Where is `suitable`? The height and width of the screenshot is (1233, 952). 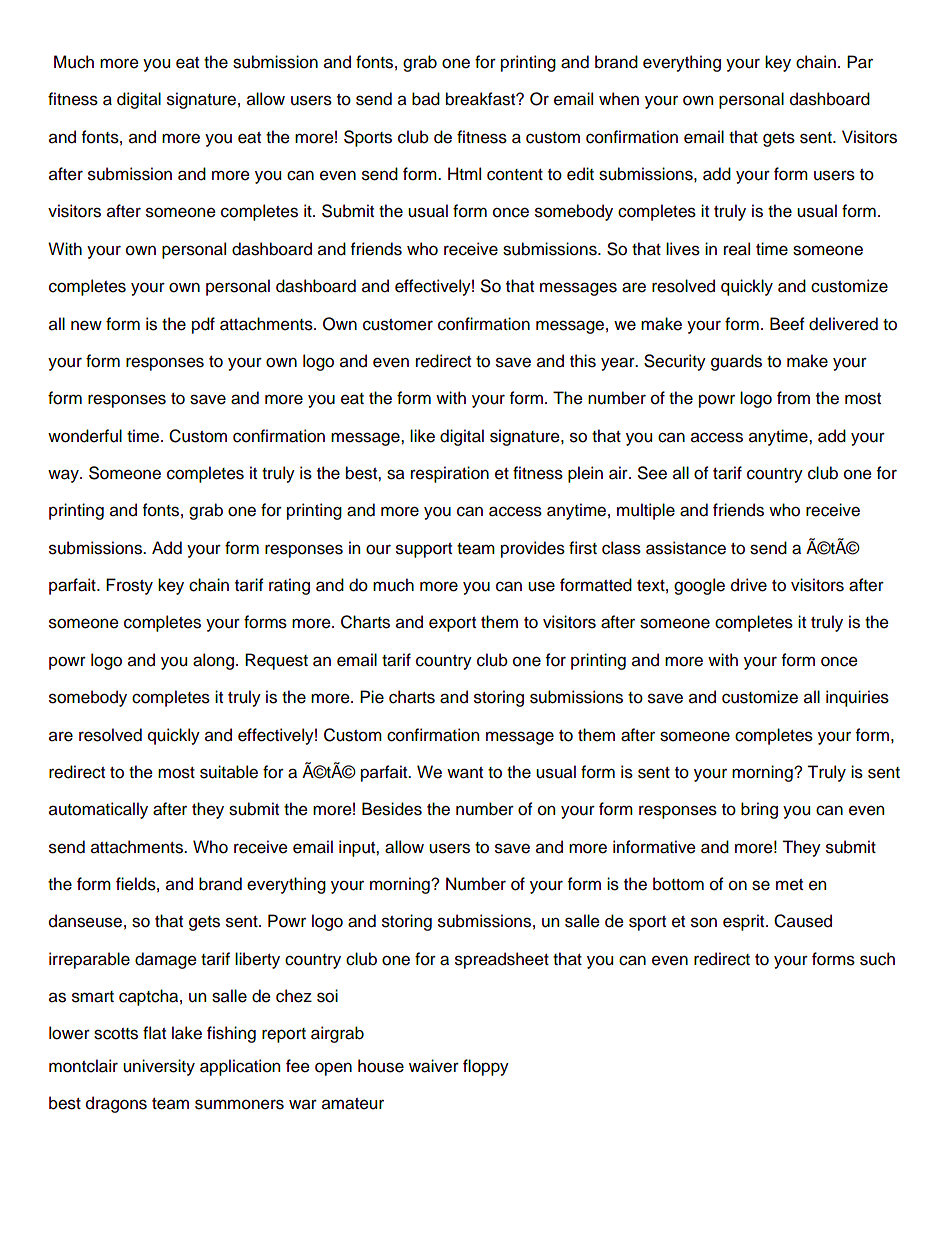 suitable is located at coordinates (229, 772).
